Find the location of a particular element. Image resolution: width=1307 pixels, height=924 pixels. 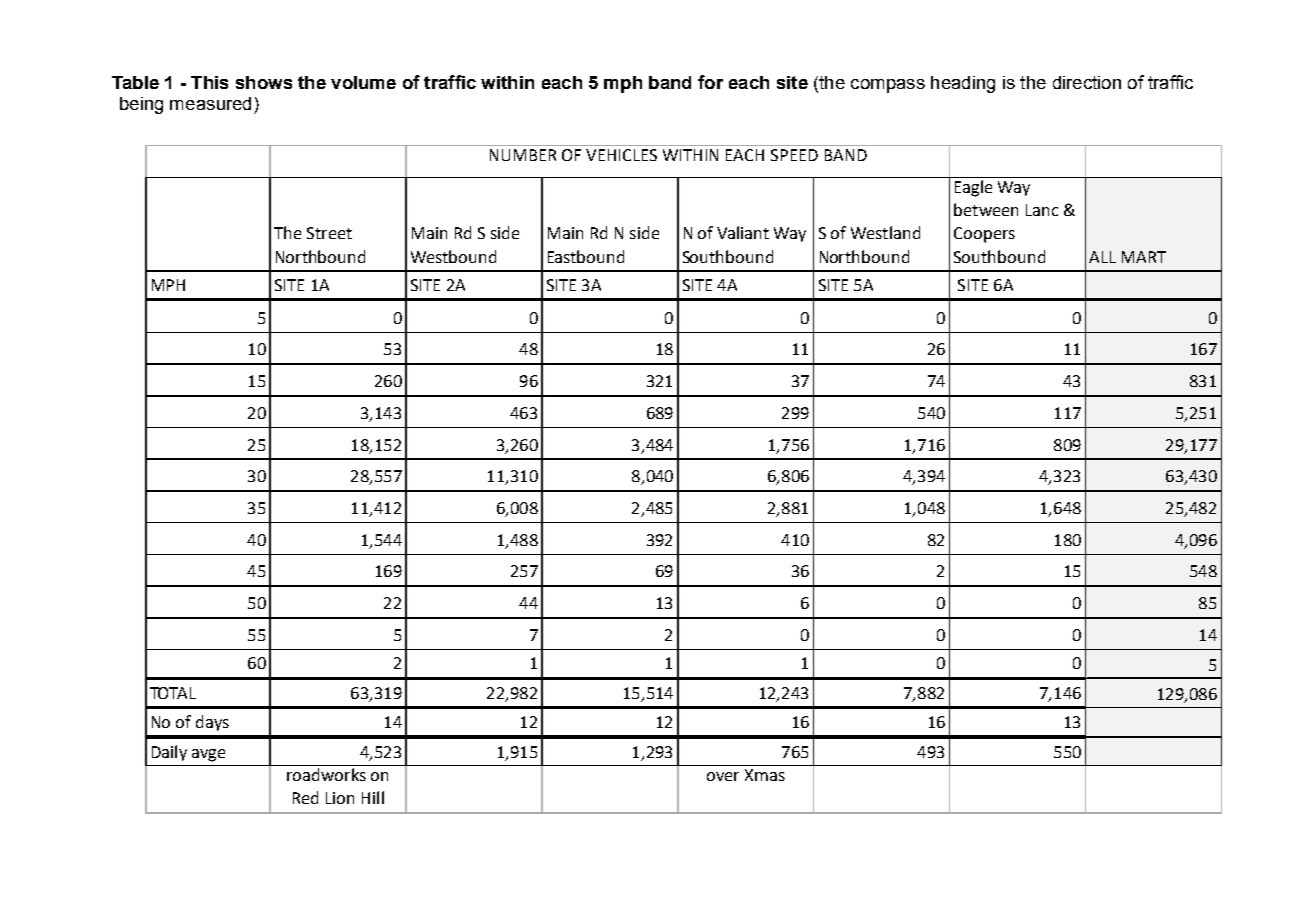

for is located at coordinates (710, 82).
